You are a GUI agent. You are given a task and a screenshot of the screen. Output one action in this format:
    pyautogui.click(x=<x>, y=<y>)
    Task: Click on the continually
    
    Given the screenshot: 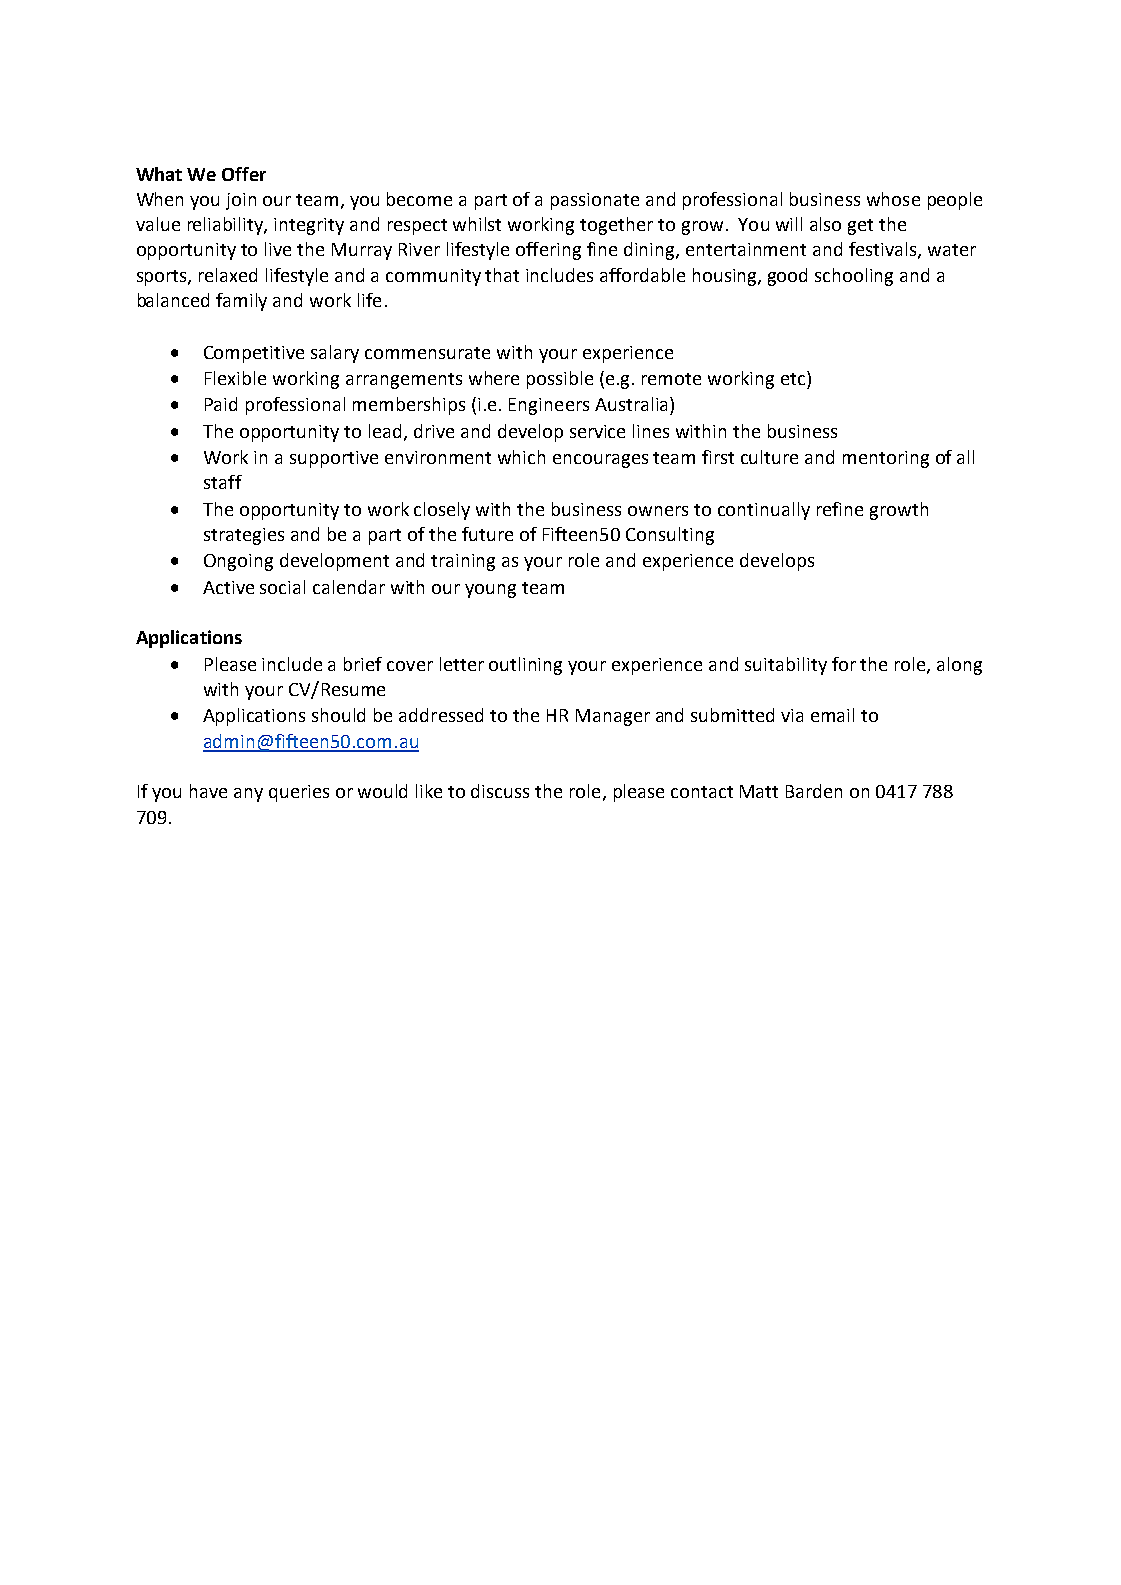 What is the action you would take?
    pyautogui.click(x=764, y=511)
